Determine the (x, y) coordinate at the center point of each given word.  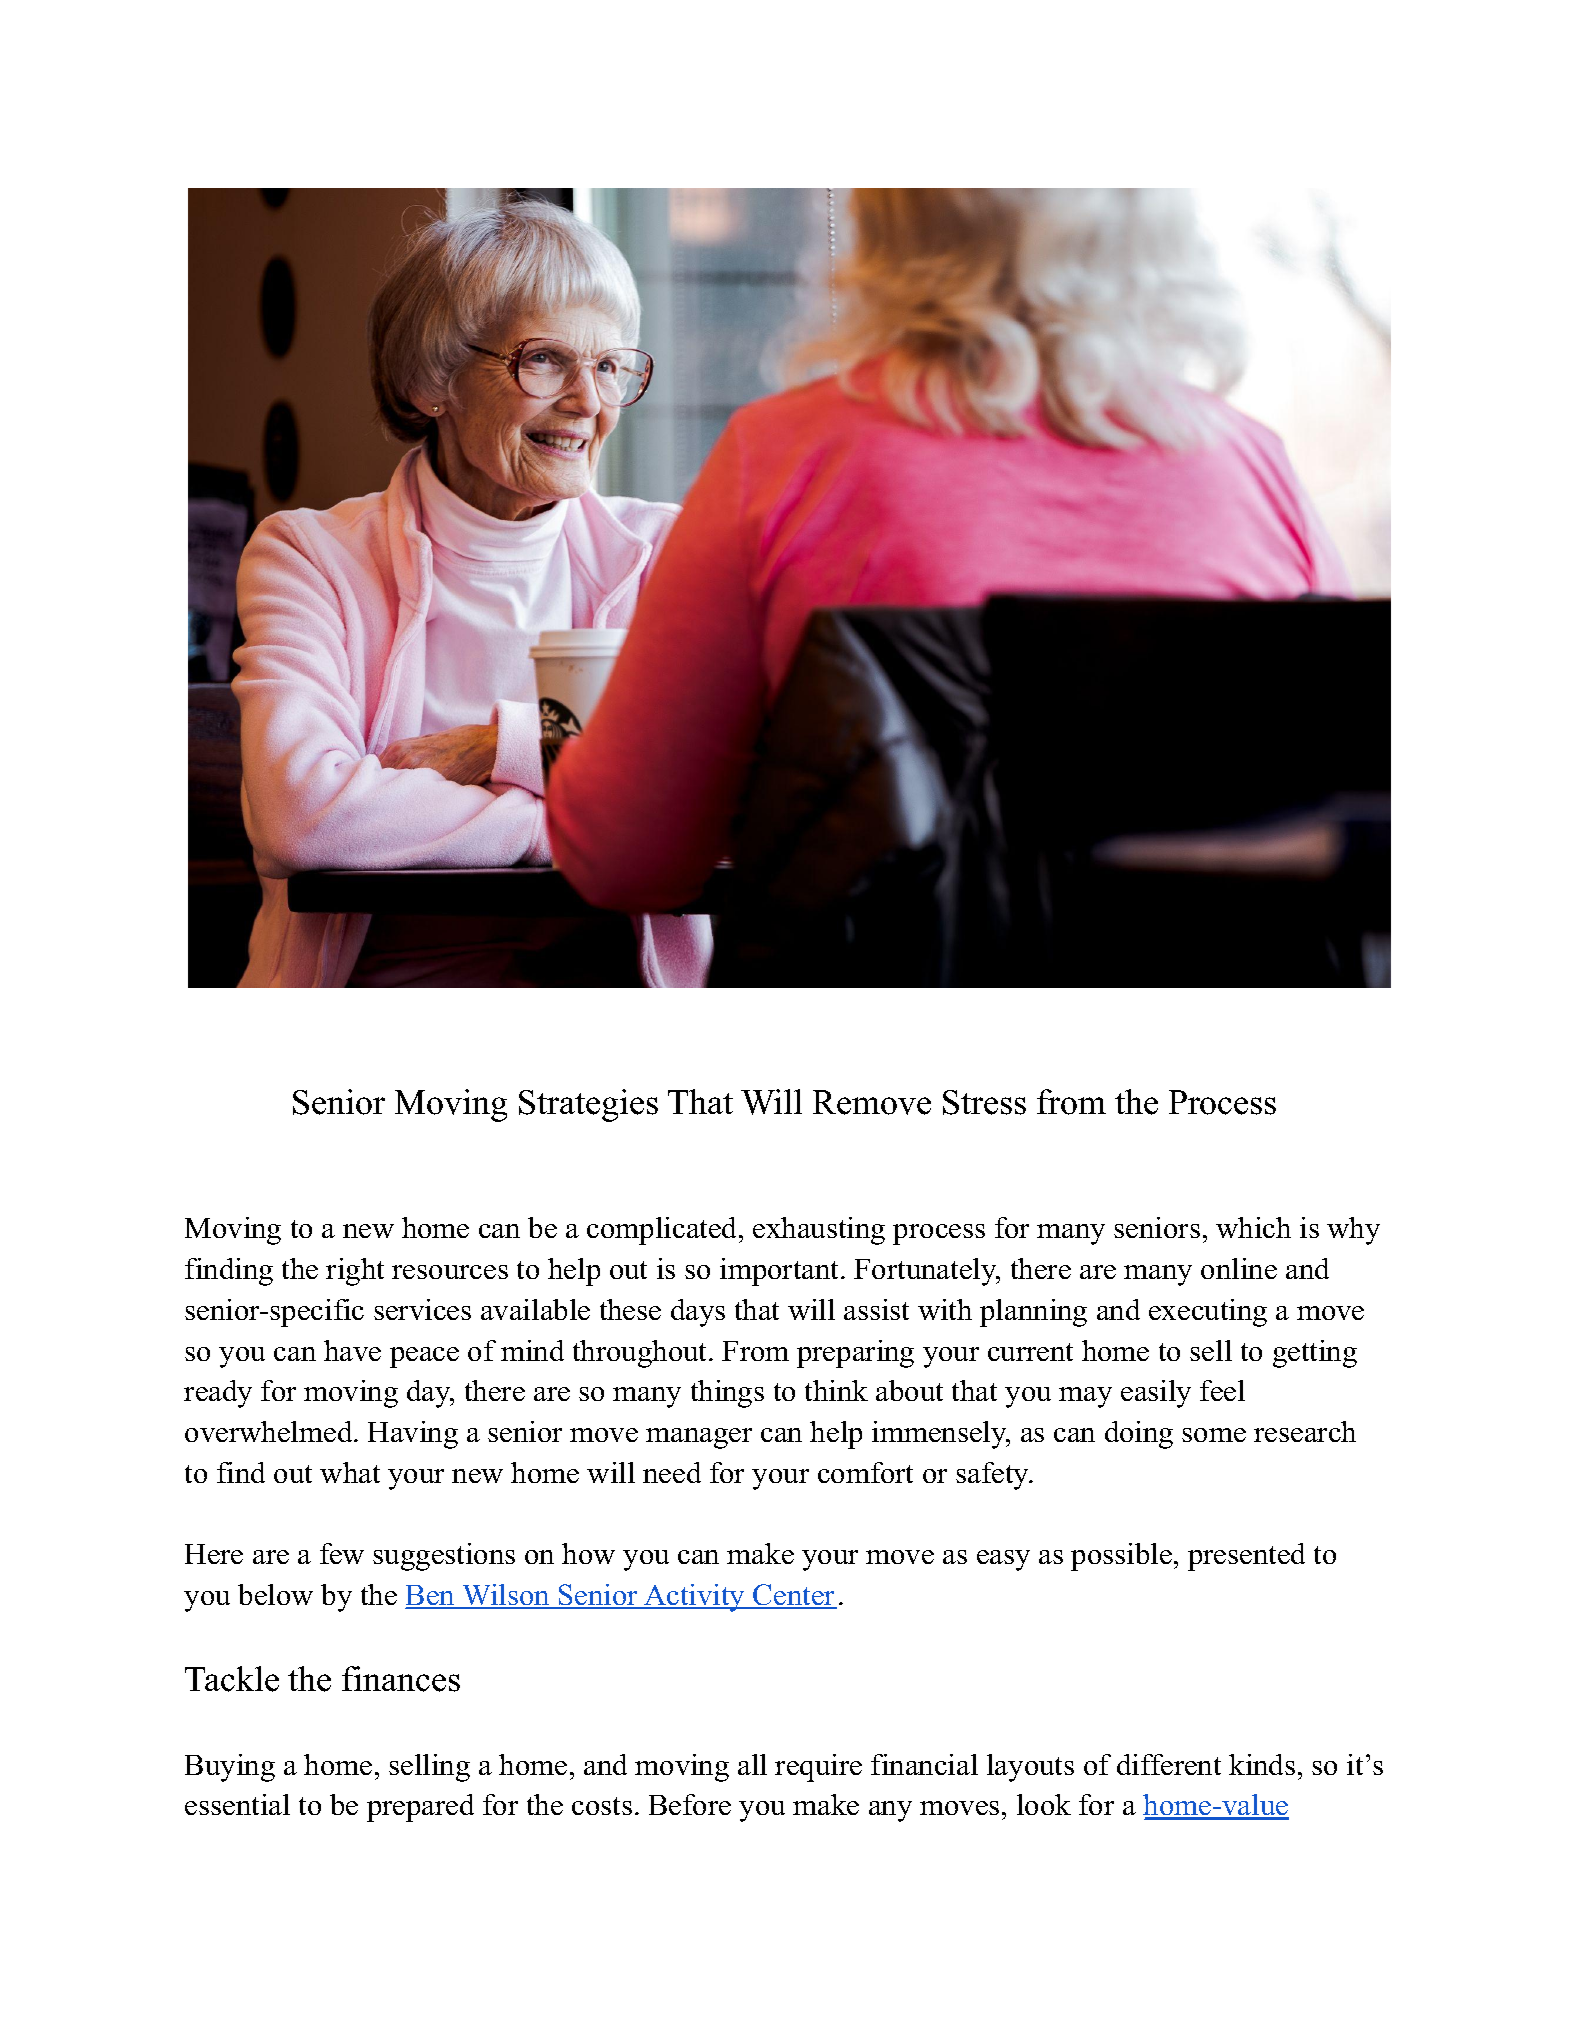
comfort (865, 1472)
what (350, 1472)
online (1239, 1268)
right (355, 1272)
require (818, 1768)
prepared (420, 1808)
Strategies (588, 1105)
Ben (431, 1596)
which (1253, 1227)
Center (794, 1596)
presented (1246, 1557)
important (779, 1272)
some (1214, 1435)
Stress (984, 1102)
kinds (1262, 1764)
